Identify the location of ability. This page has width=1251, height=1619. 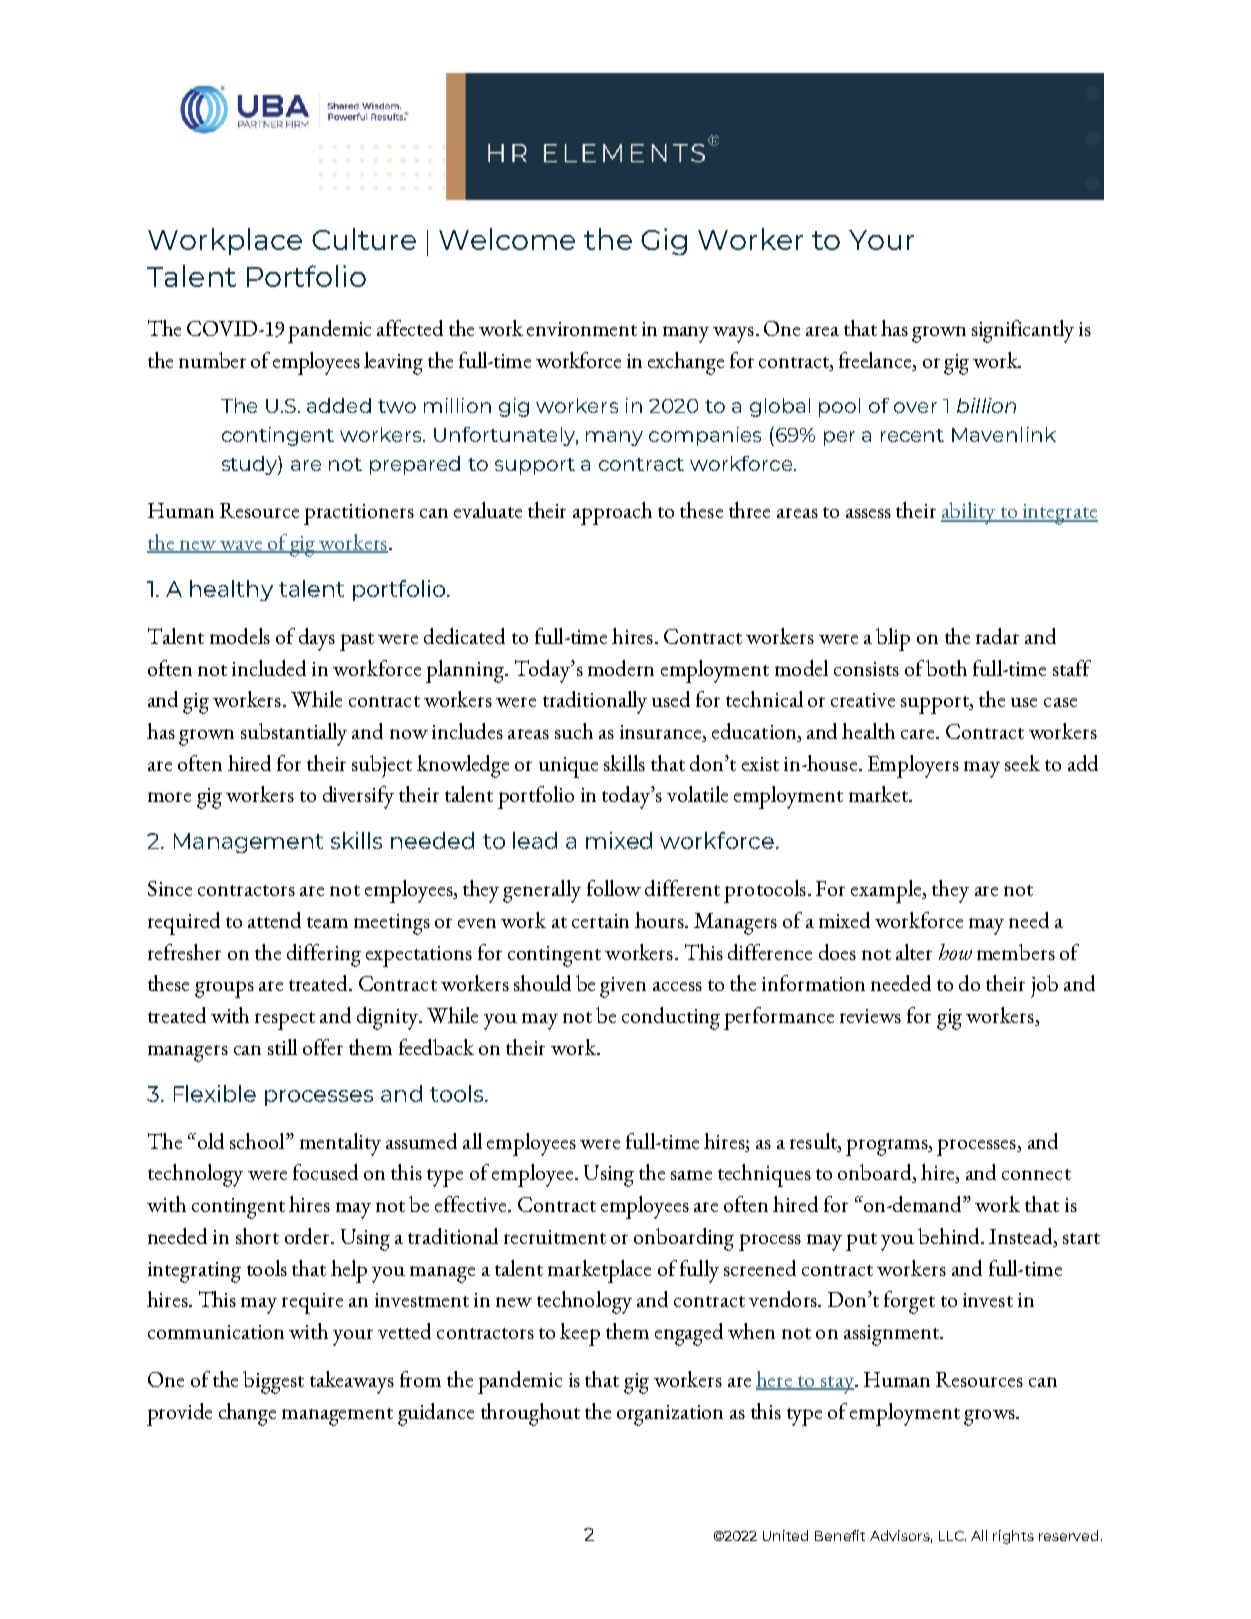
(969, 513).
